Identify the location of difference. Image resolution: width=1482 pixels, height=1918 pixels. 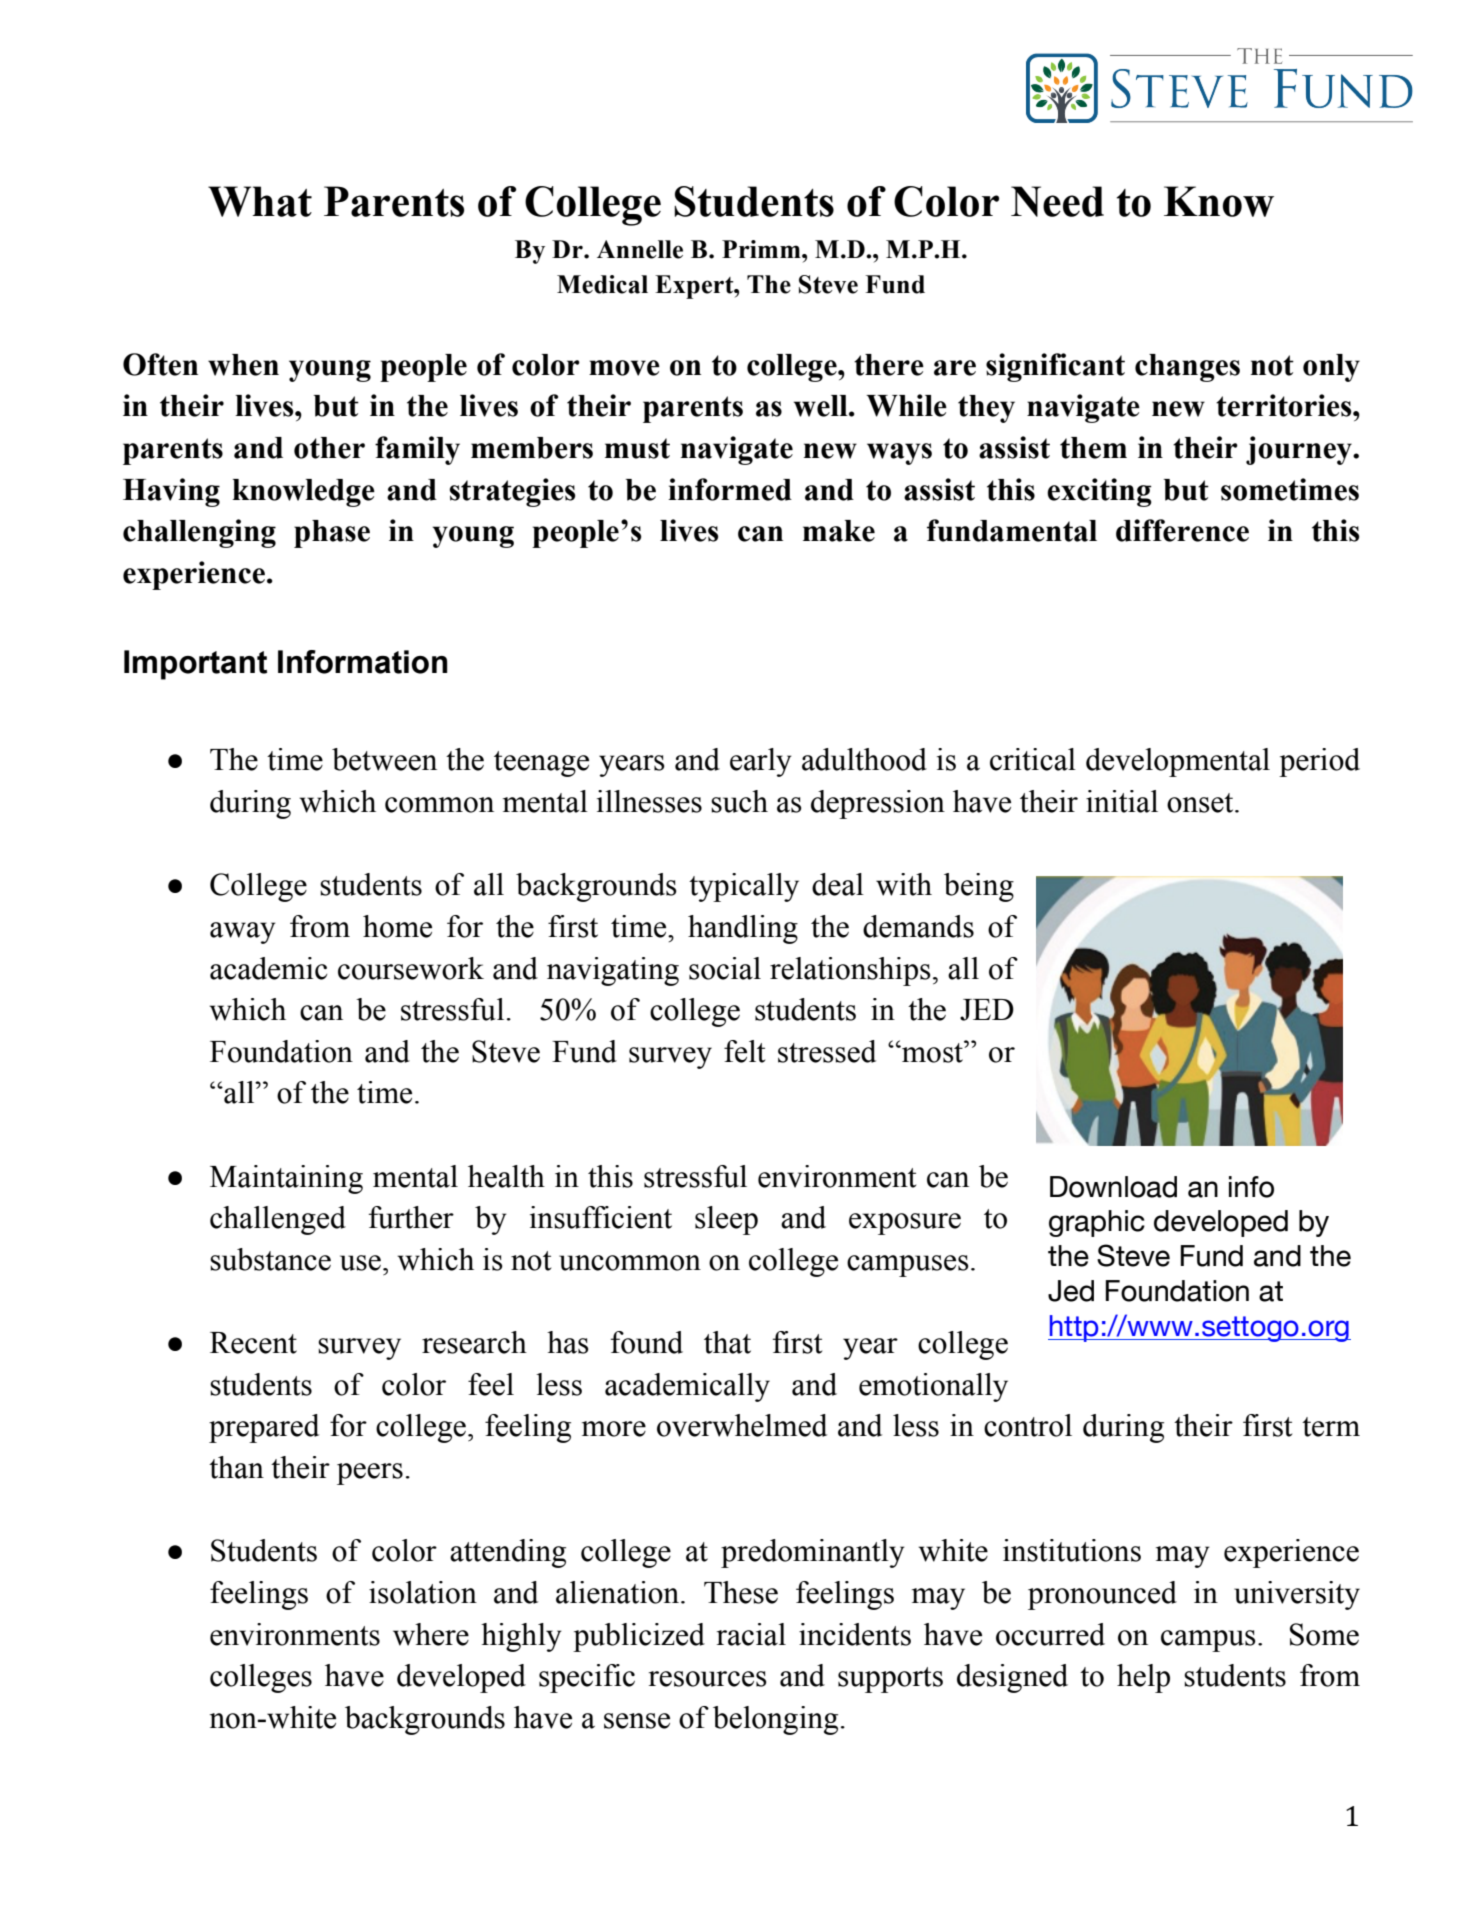
(1182, 530).
